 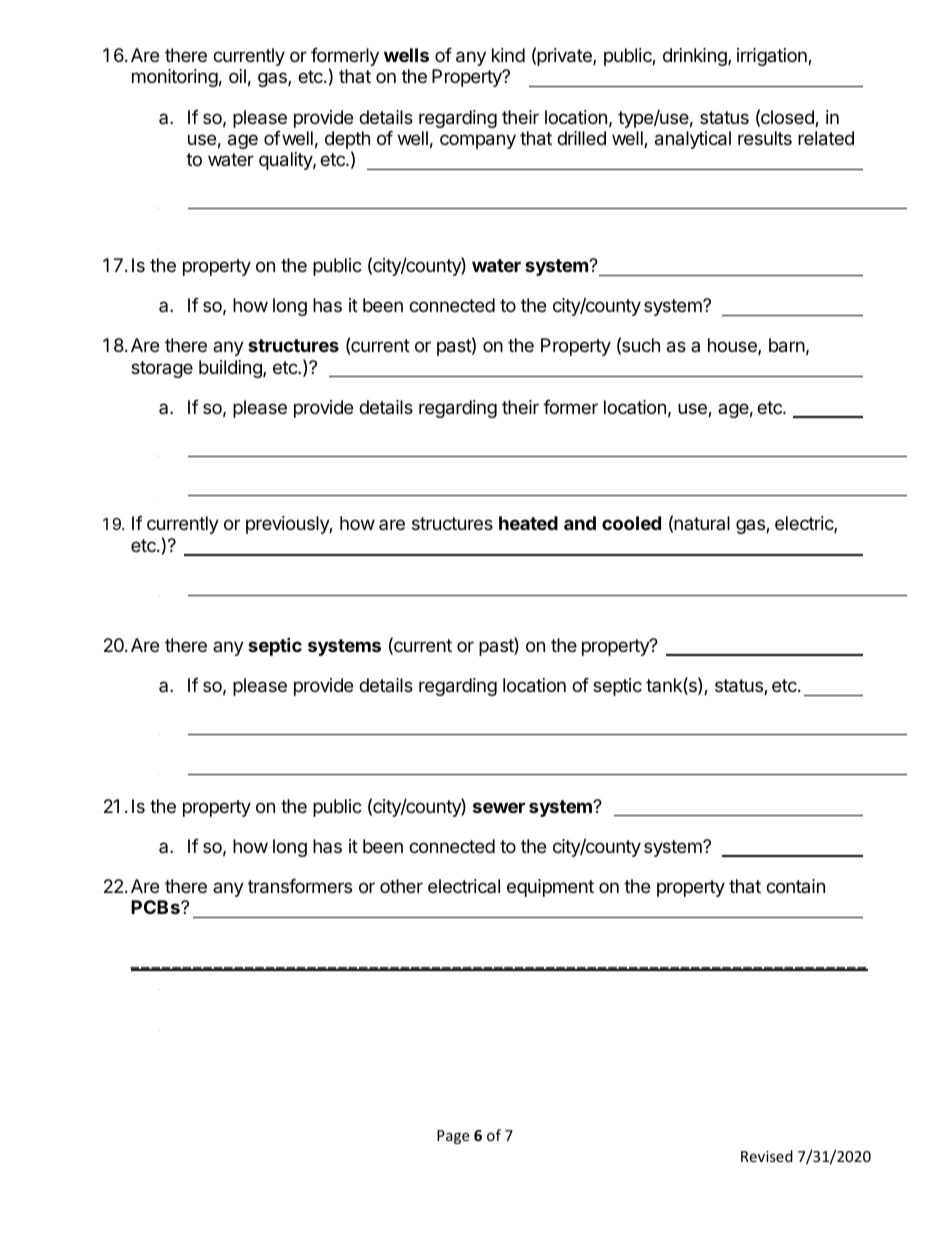 I want to click on irrigation, so click(x=773, y=57).
